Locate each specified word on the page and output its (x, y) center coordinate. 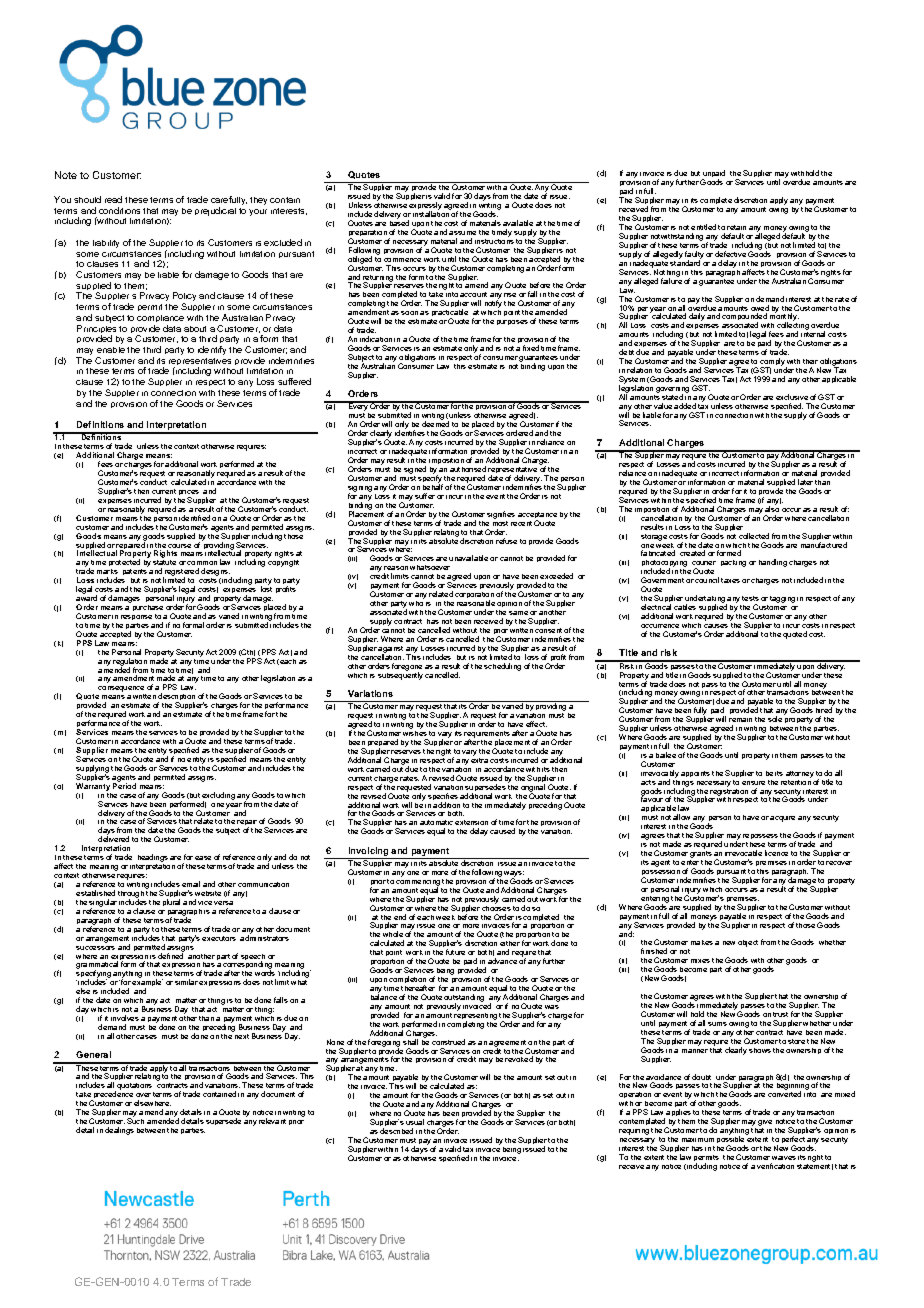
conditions (119, 210)
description (176, 698)
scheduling (502, 667)
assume (462, 233)
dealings (119, 1131)
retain (736, 227)
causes (716, 626)
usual (415, 1122)
